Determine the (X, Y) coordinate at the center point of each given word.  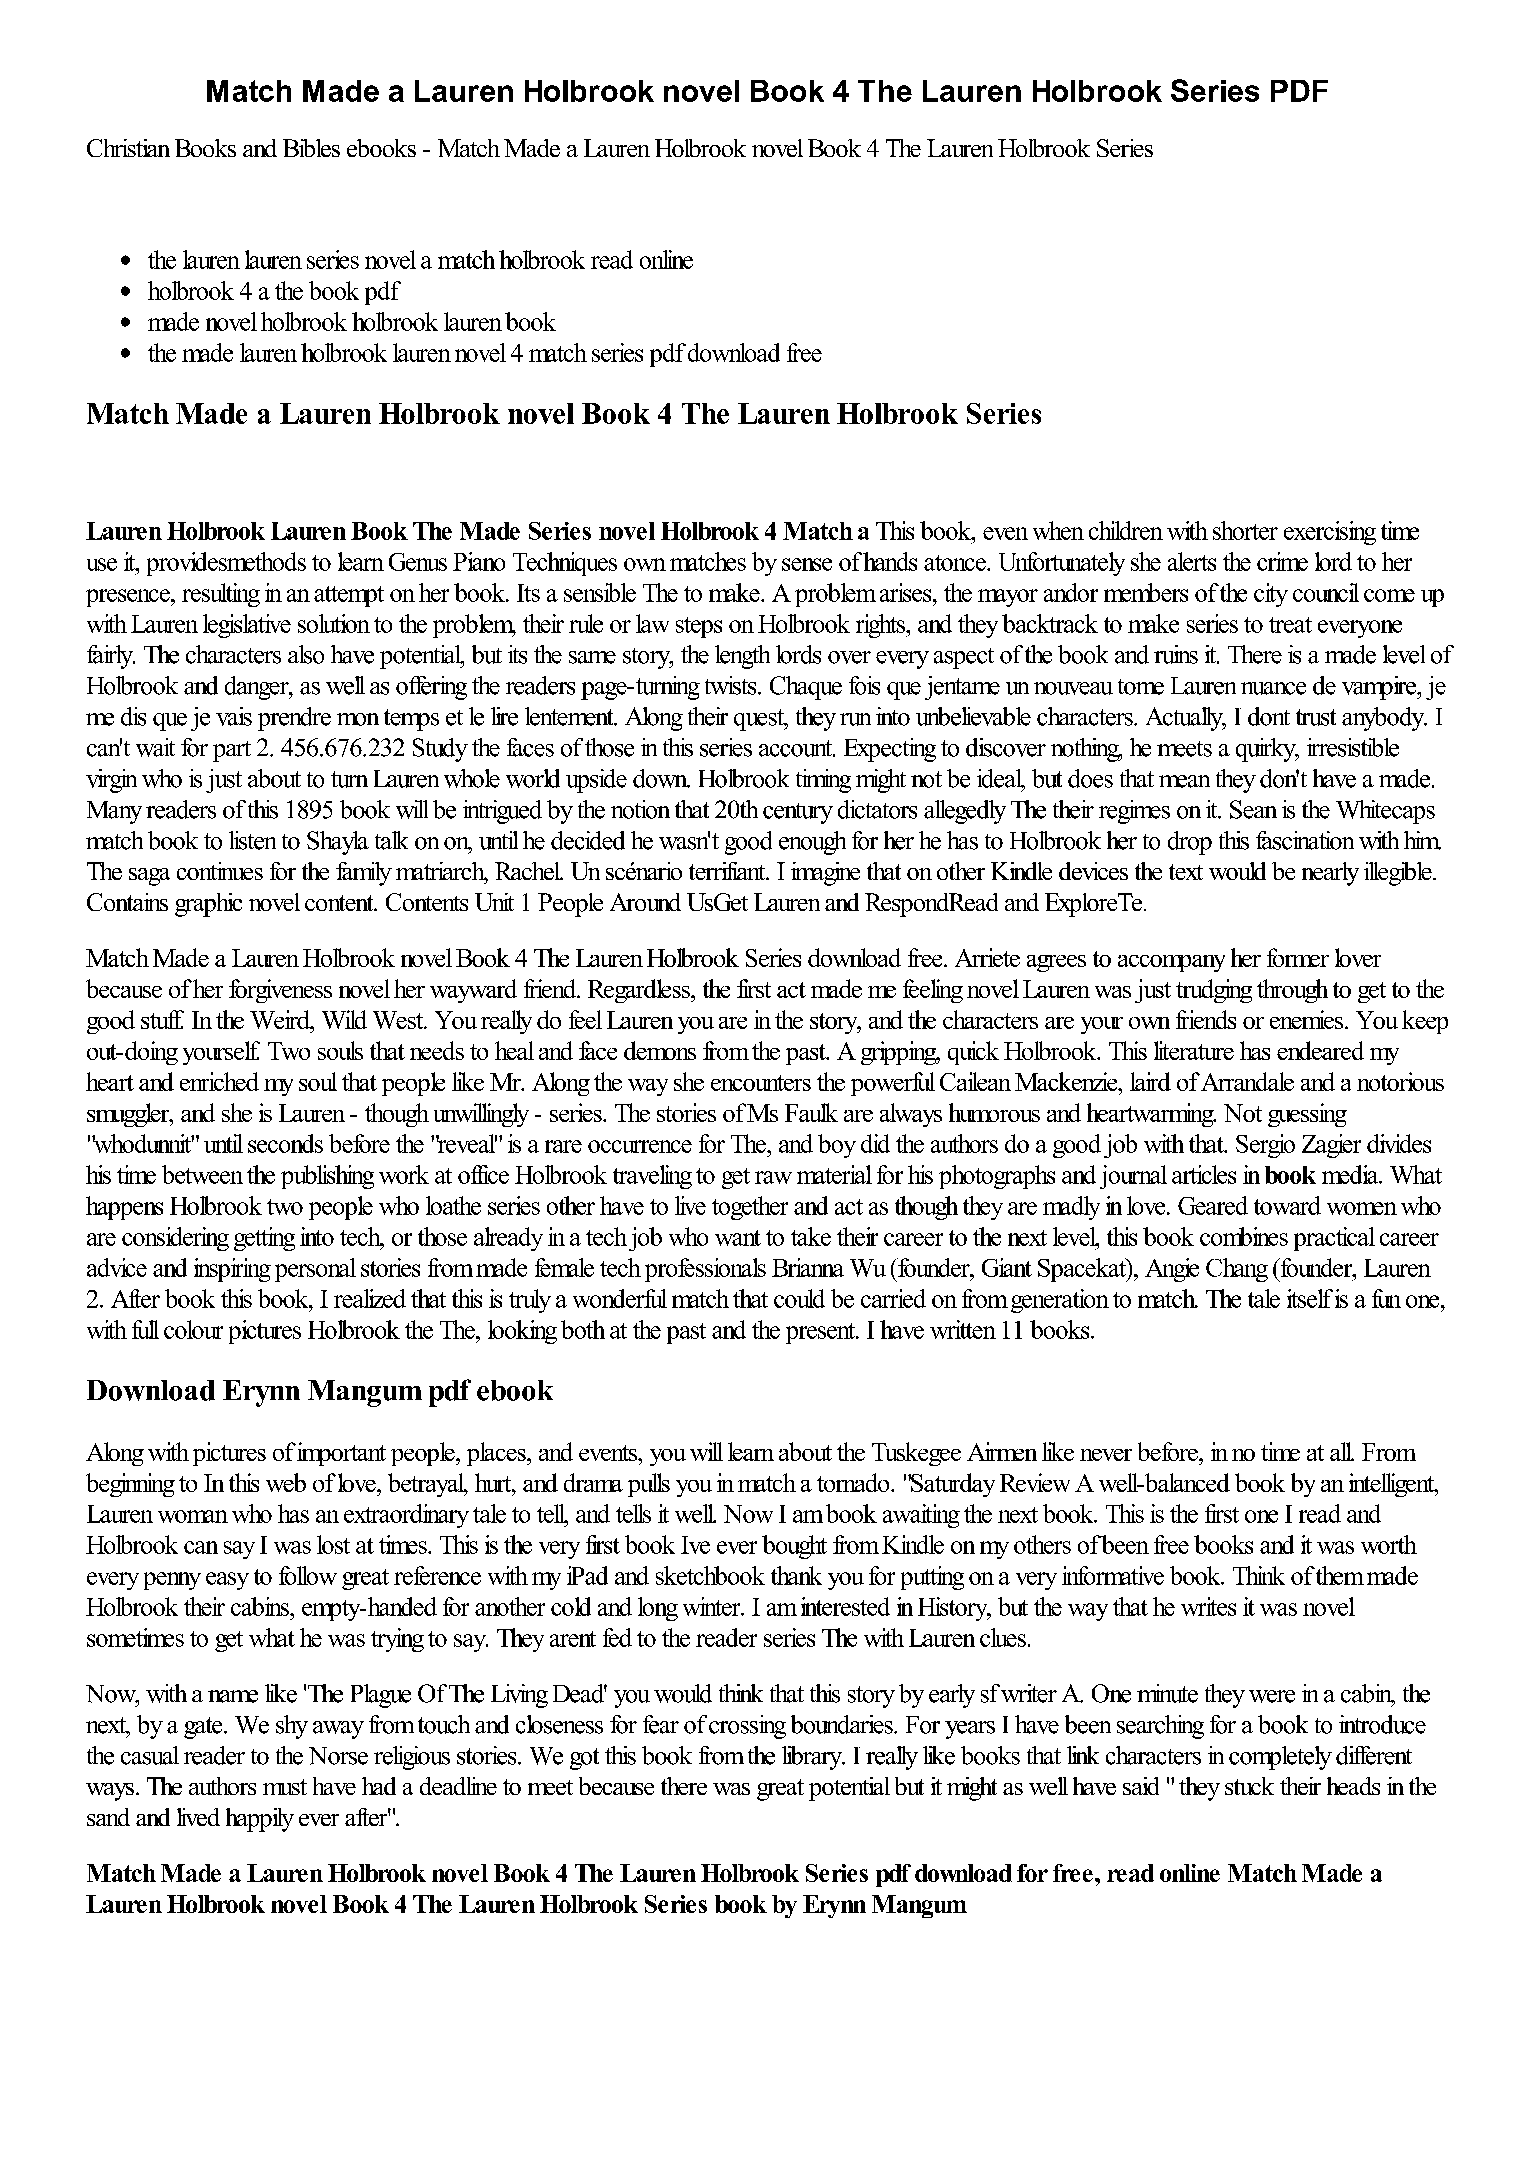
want (738, 1238)
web (286, 1482)
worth (1389, 1544)
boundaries (843, 1724)
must (285, 1787)
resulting (221, 595)
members (1146, 592)
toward (1287, 1205)
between (202, 1174)
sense (807, 564)
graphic (208, 905)
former (1298, 957)
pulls (649, 1485)
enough (812, 843)
